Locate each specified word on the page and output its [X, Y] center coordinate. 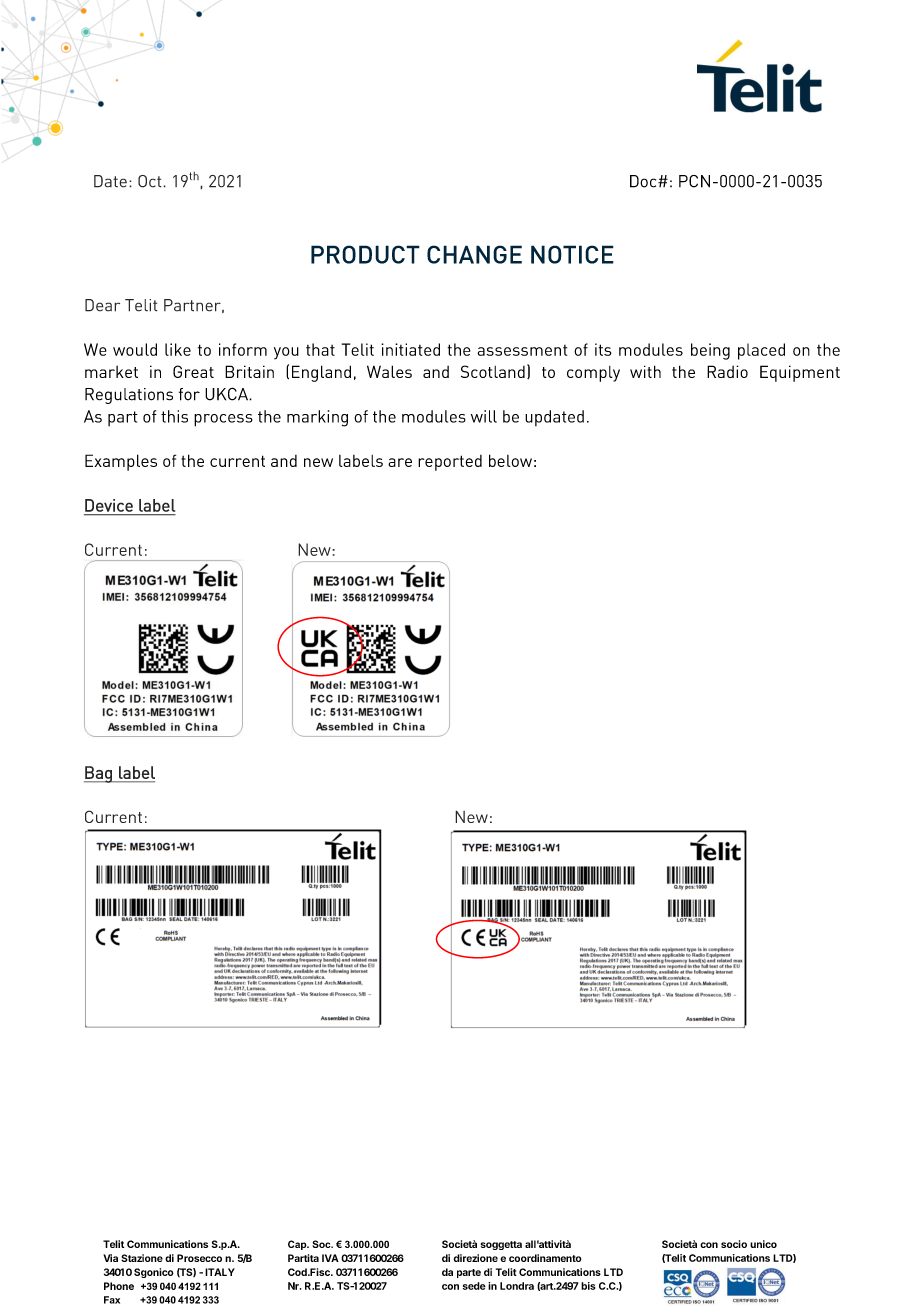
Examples [121, 462]
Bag [99, 774]
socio [734, 1244]
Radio [727, 371]
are [400, 462]
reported [450, 463]
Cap [298, 1245]
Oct [151, 181]
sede [474, 1286]
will [484, 416]
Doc [644, 181]
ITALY [220, 1272]
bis [588, 1286]
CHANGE [474, 254]
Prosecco [199, 1258]
